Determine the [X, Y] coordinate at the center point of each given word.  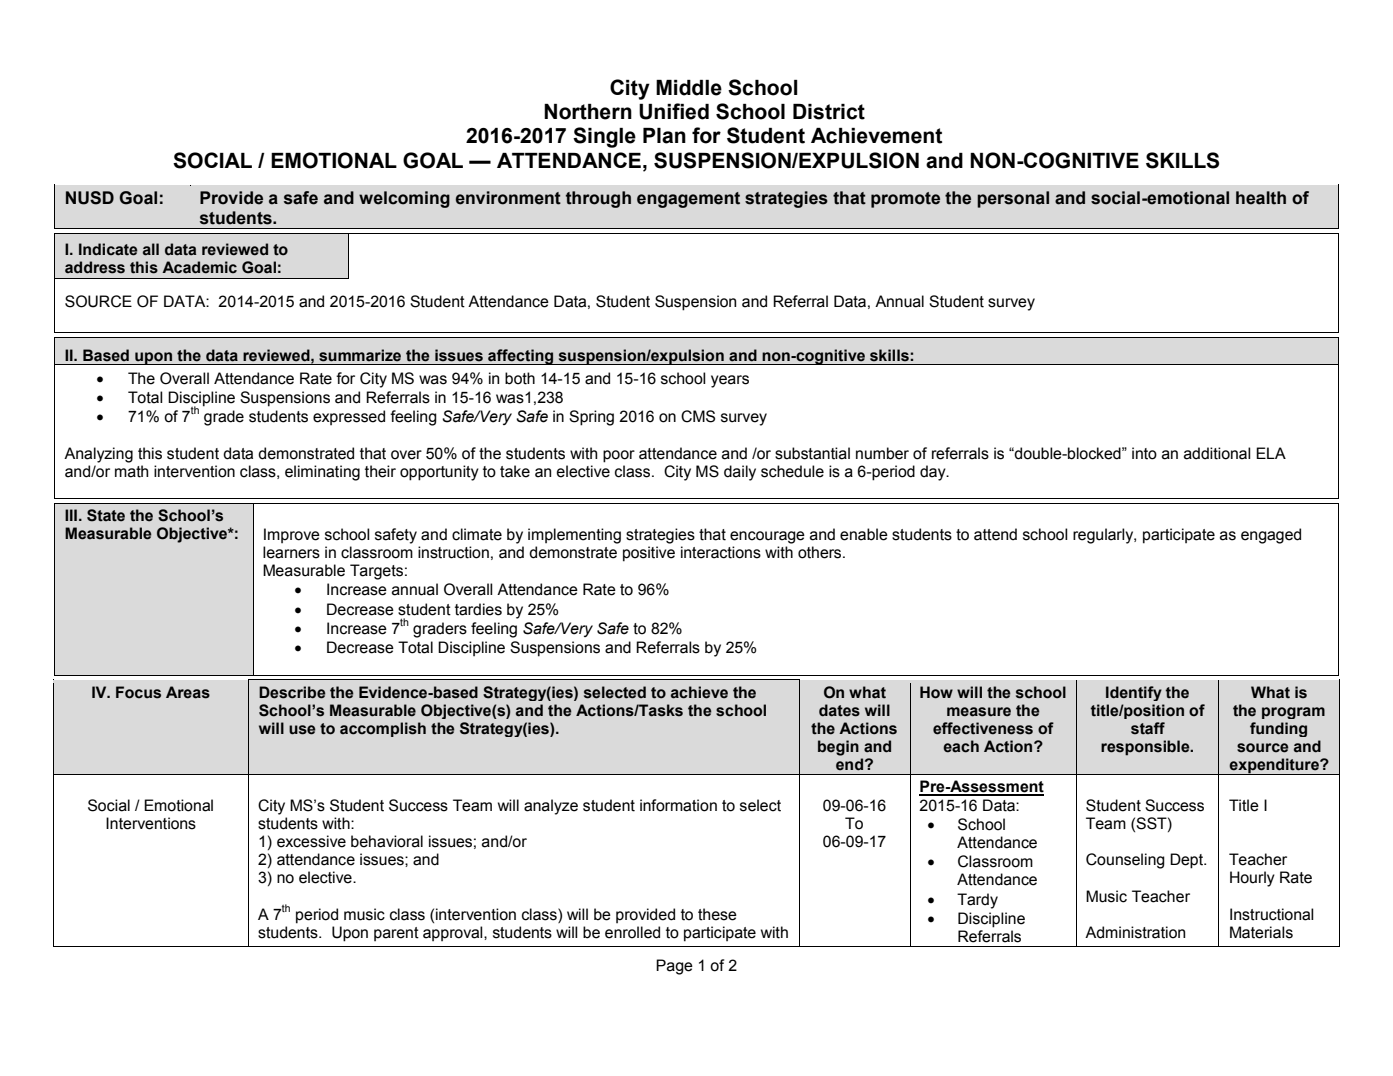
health [1261, 198]
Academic [199, 267]
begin [838, 748]
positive [649, 554]
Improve [292, 535]
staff [1148, 728]
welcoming [404, 199]
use [302, 730]
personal [1013, 199]
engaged [1271, 536]
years [730, 381]
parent [396, 934]
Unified [674, 111]
